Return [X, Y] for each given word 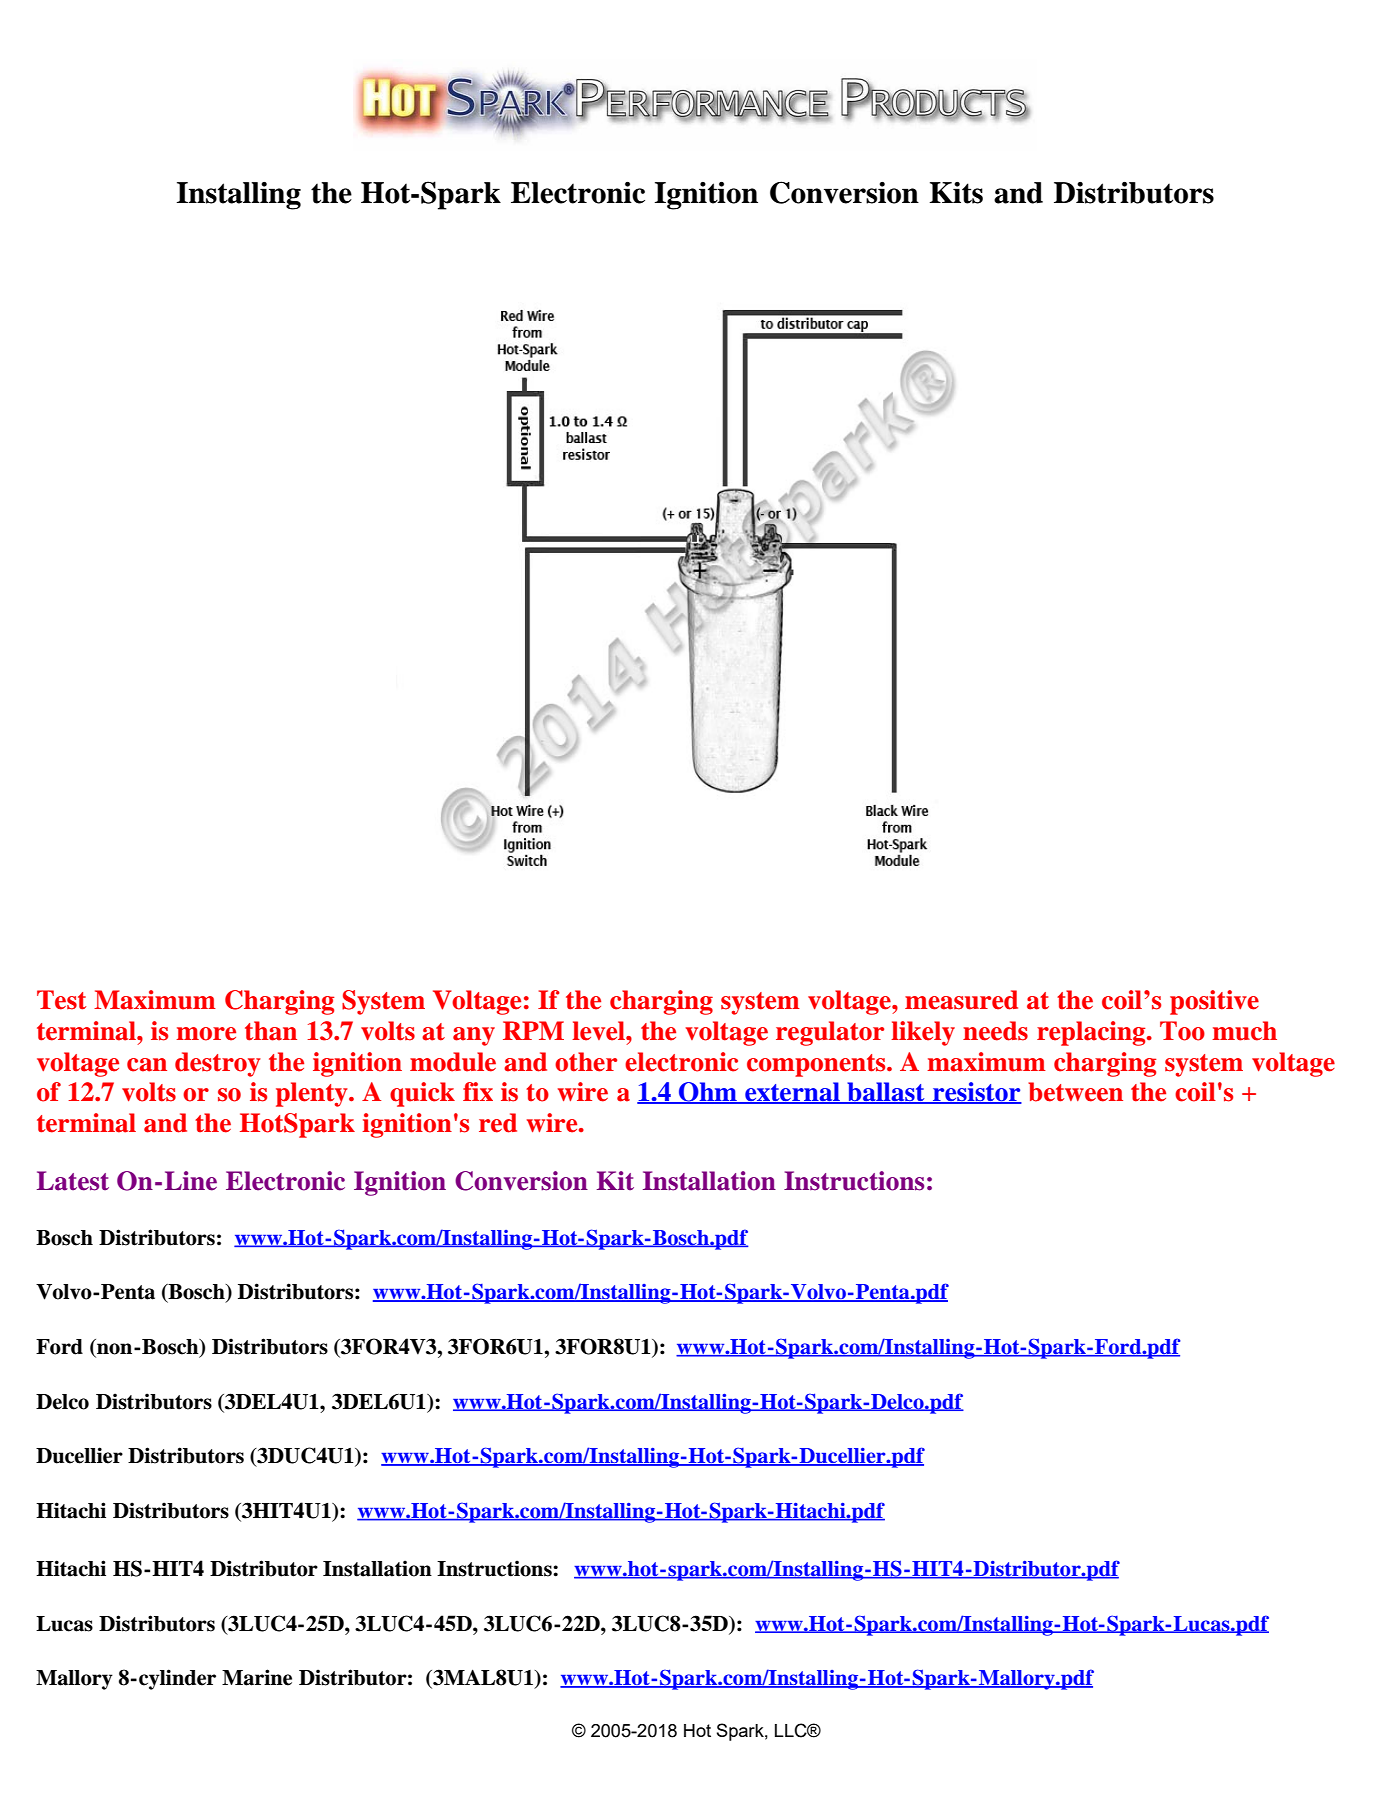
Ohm [708, 1093]
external [792, 1093]
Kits [956, 193]
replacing [1092, 1033]
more [206, 1034]
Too [1182, 1031]
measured [961, 1000]
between [1075, 1092]
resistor [976, 1093]
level [599, 1031]
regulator [830, 1033]
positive [1214, 1002]
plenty [313, 1094]
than [271, 1031]
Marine [257, 1677]
